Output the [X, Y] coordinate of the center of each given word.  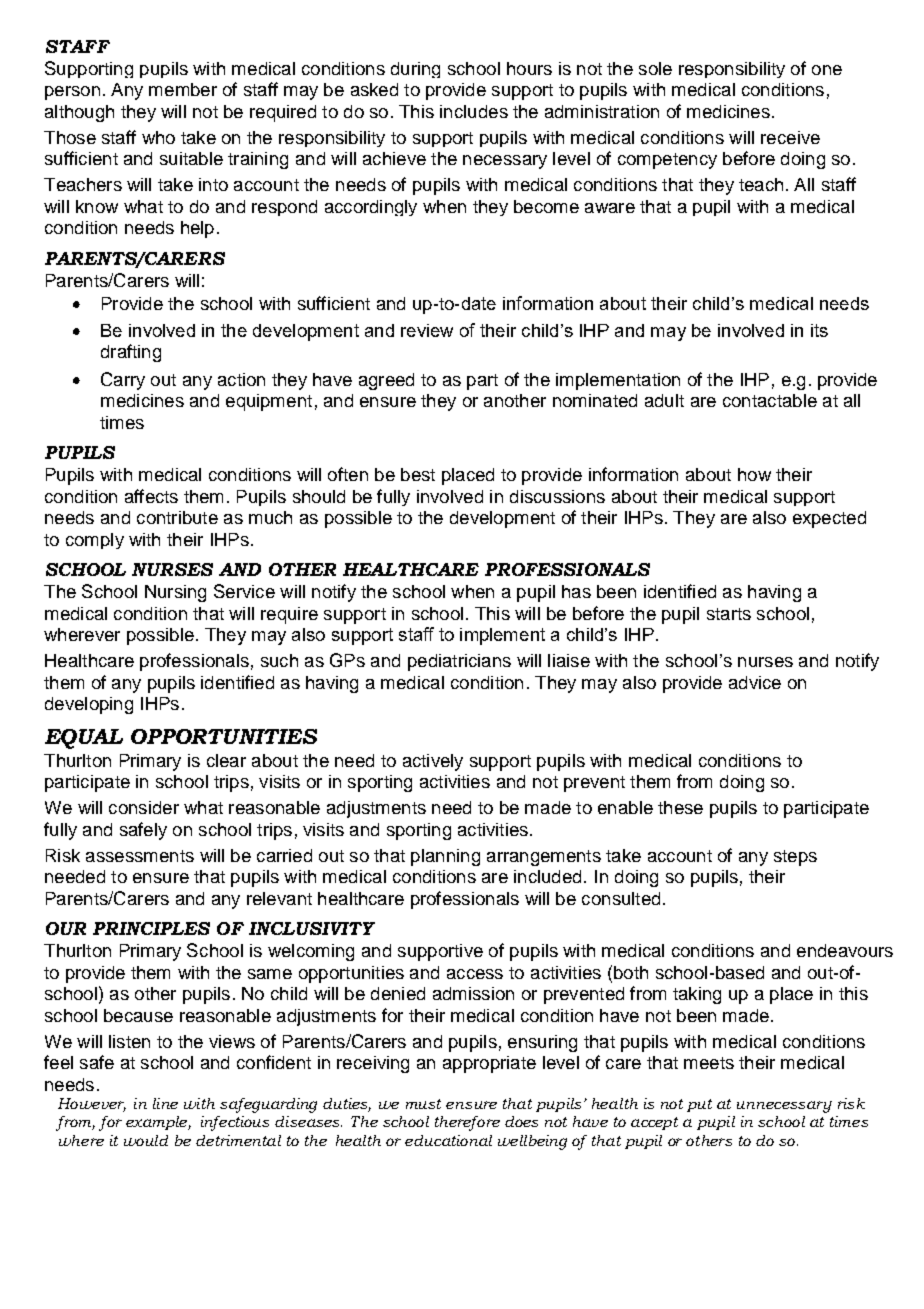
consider [144, 807]
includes [474, 111]
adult [664, 400]
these [680, 807]
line [165, 1103]
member [183, 89]
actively [433, 762]
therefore [467, 1123]
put [699, 1105]
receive [790, 137]
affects [151, 496]
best [418, 474]
